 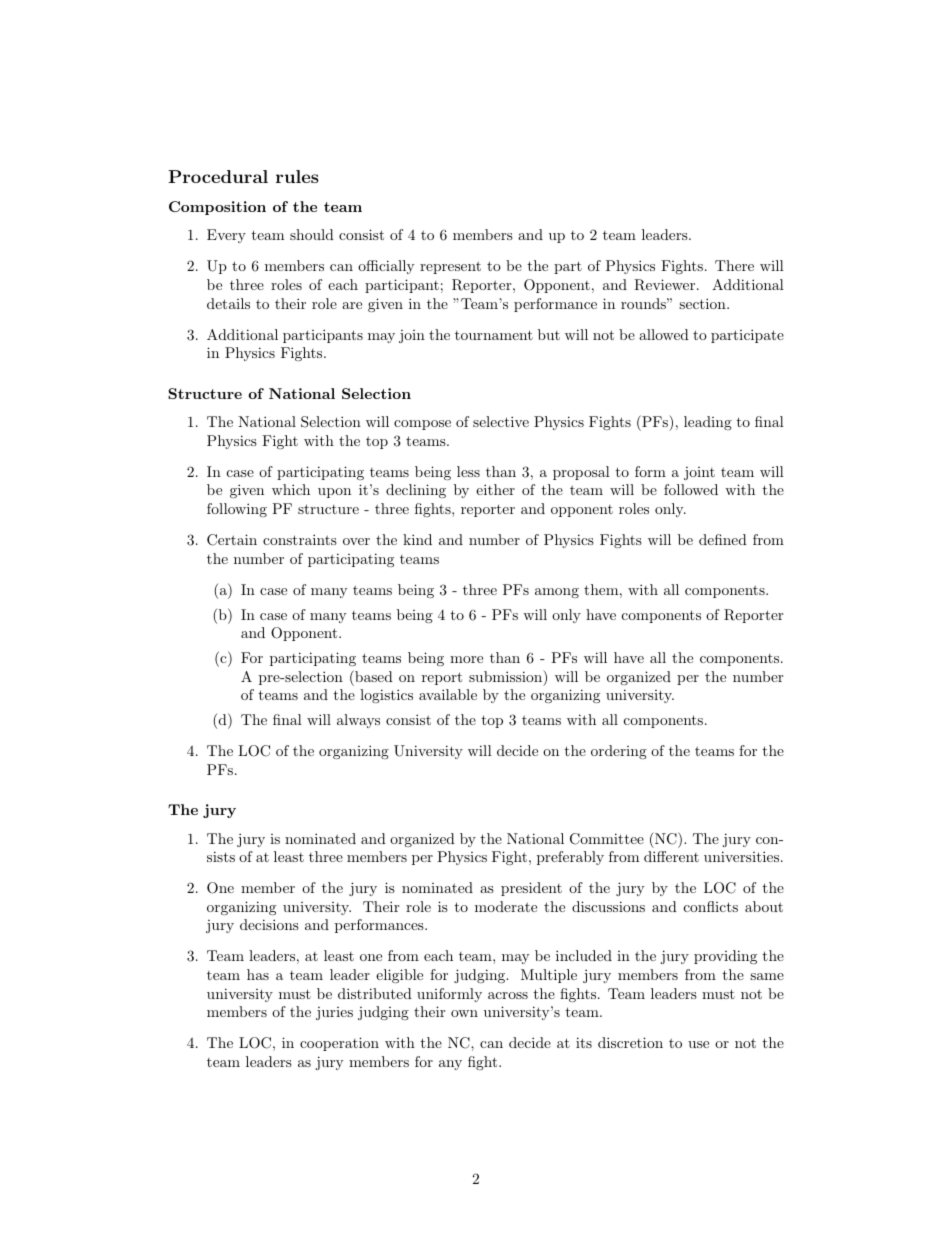 What do you see at coordinates (723, 539) in the document?
I see `defined` at bounding box center [723, 539].
